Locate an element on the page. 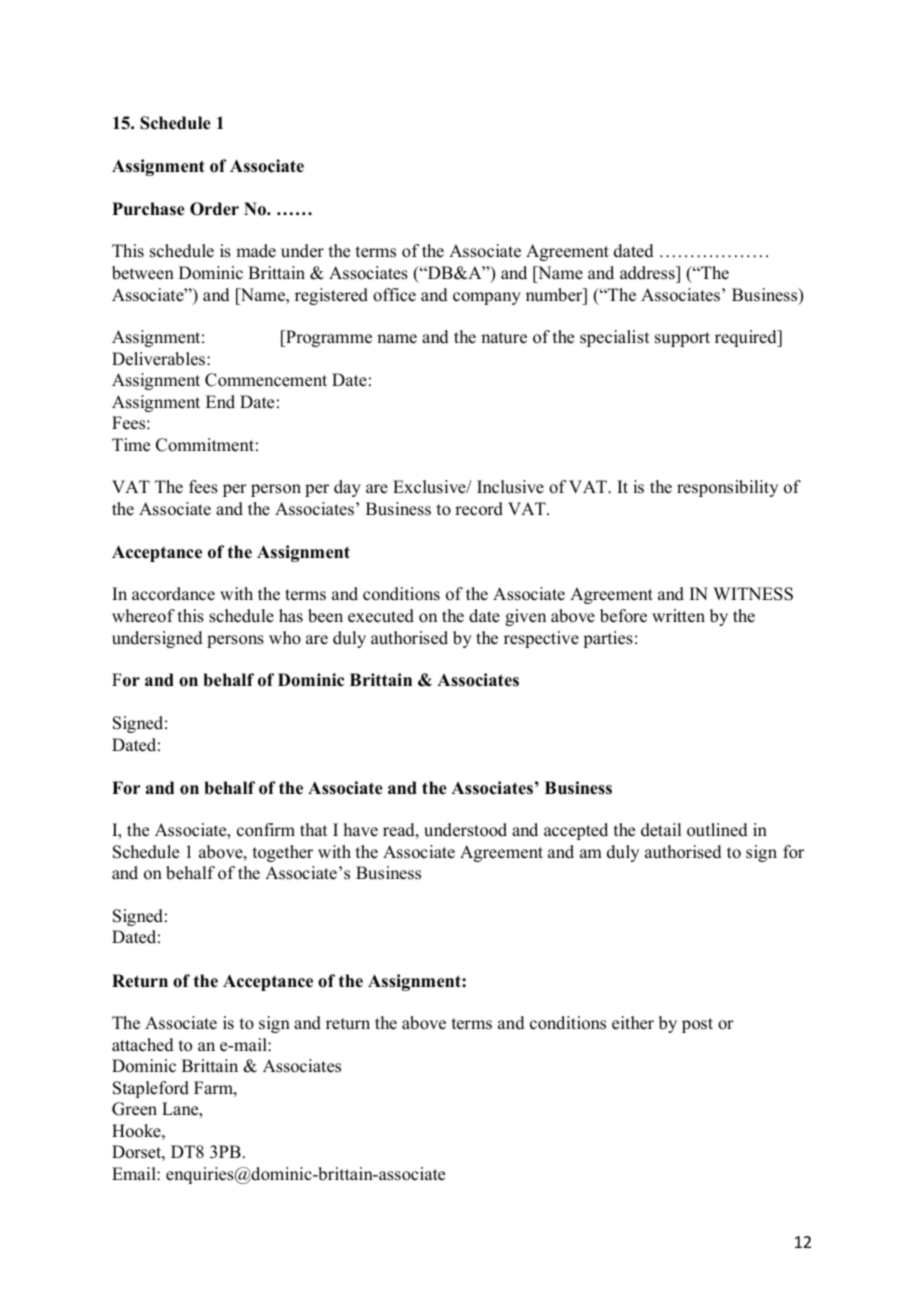 This document has height=1308, width=924. support is located at coordinates (682, 339).
